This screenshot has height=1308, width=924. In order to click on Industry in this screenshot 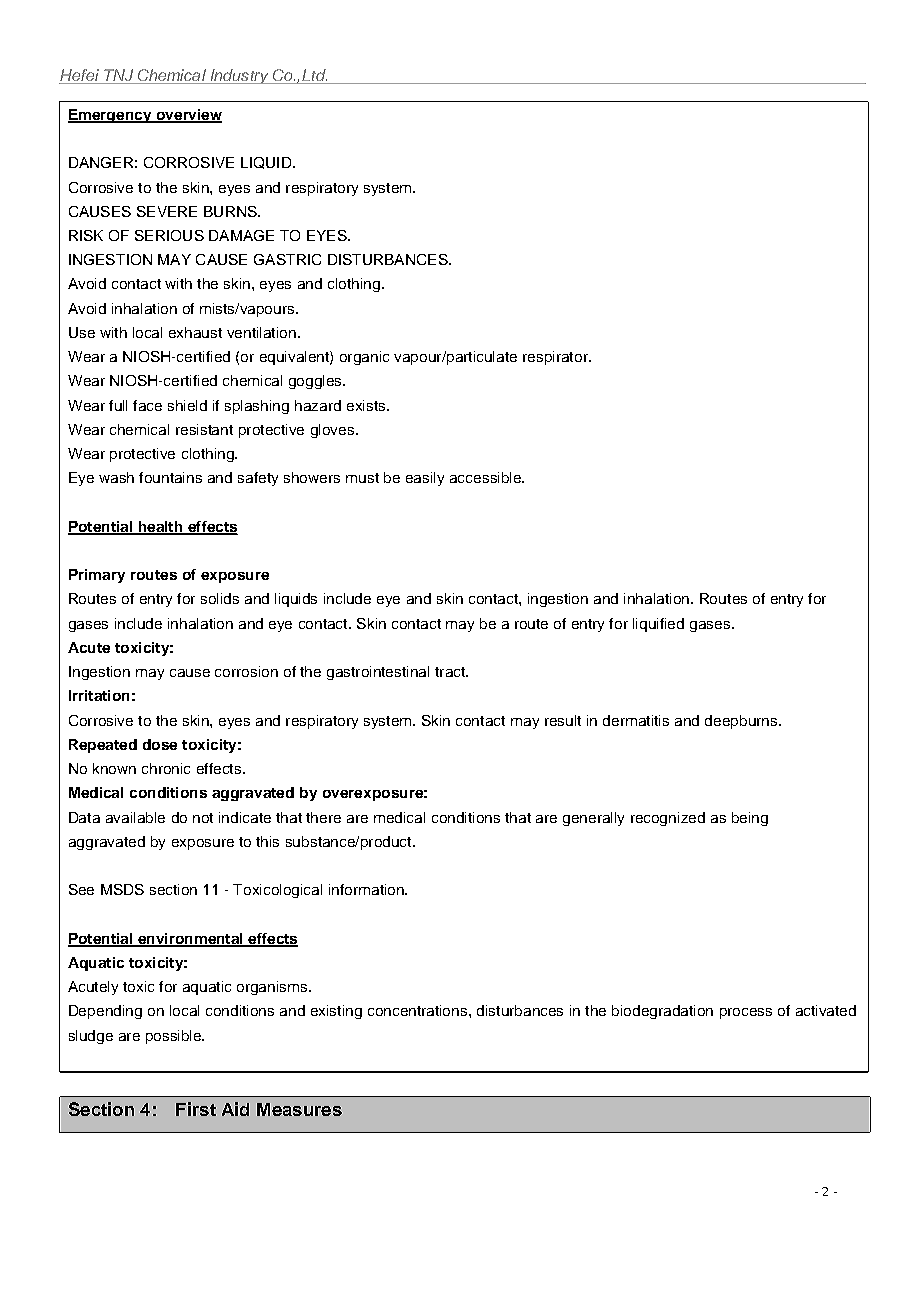, I will do `click(239, 76)`.
